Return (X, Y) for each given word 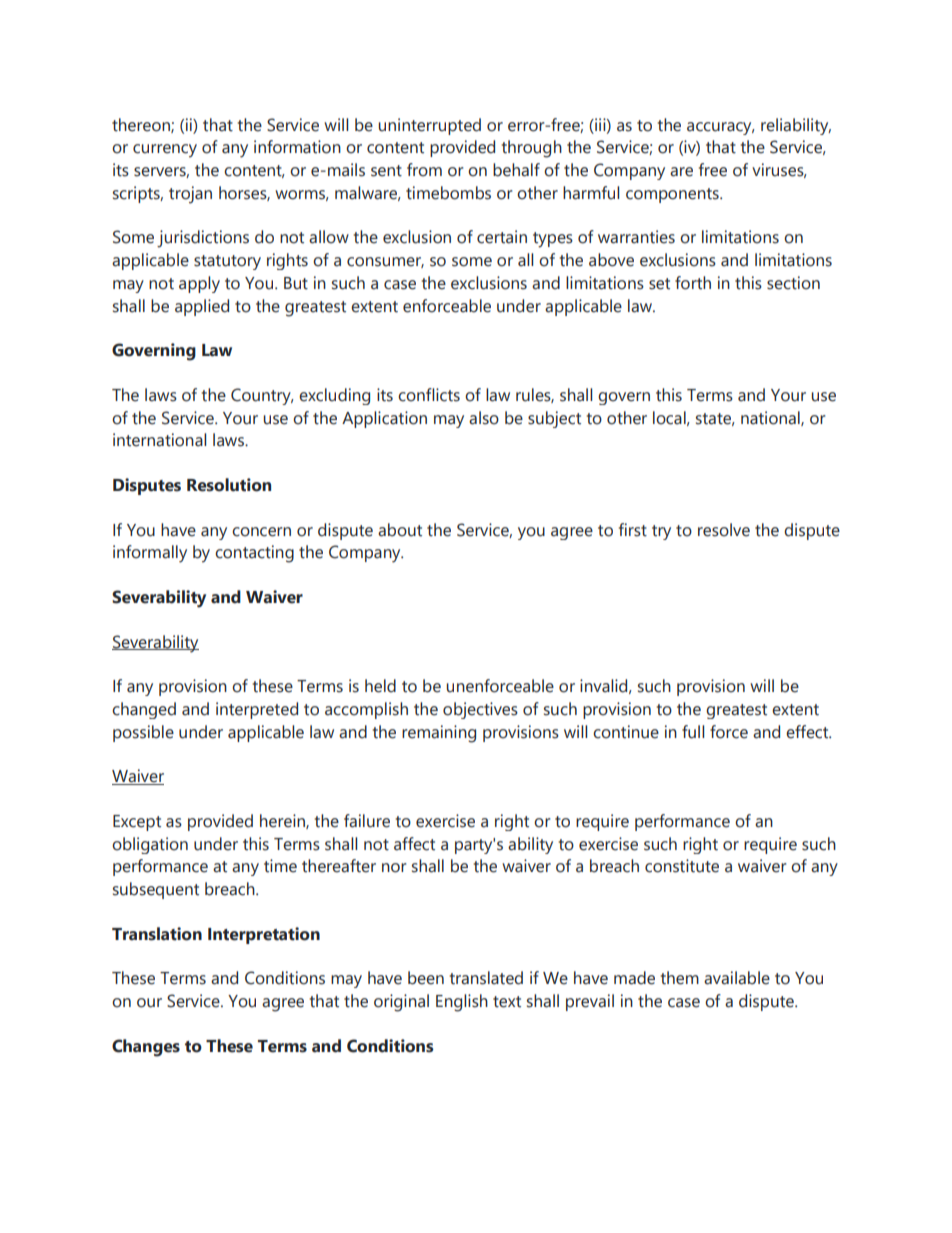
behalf (516, 170)
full (693, 732)
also (484, 418)
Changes (146, 1048)
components (673, 195)
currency (165, 151)
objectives (480, 710)
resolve (724, 530)
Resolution (229, 485)
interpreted (257, 710)
